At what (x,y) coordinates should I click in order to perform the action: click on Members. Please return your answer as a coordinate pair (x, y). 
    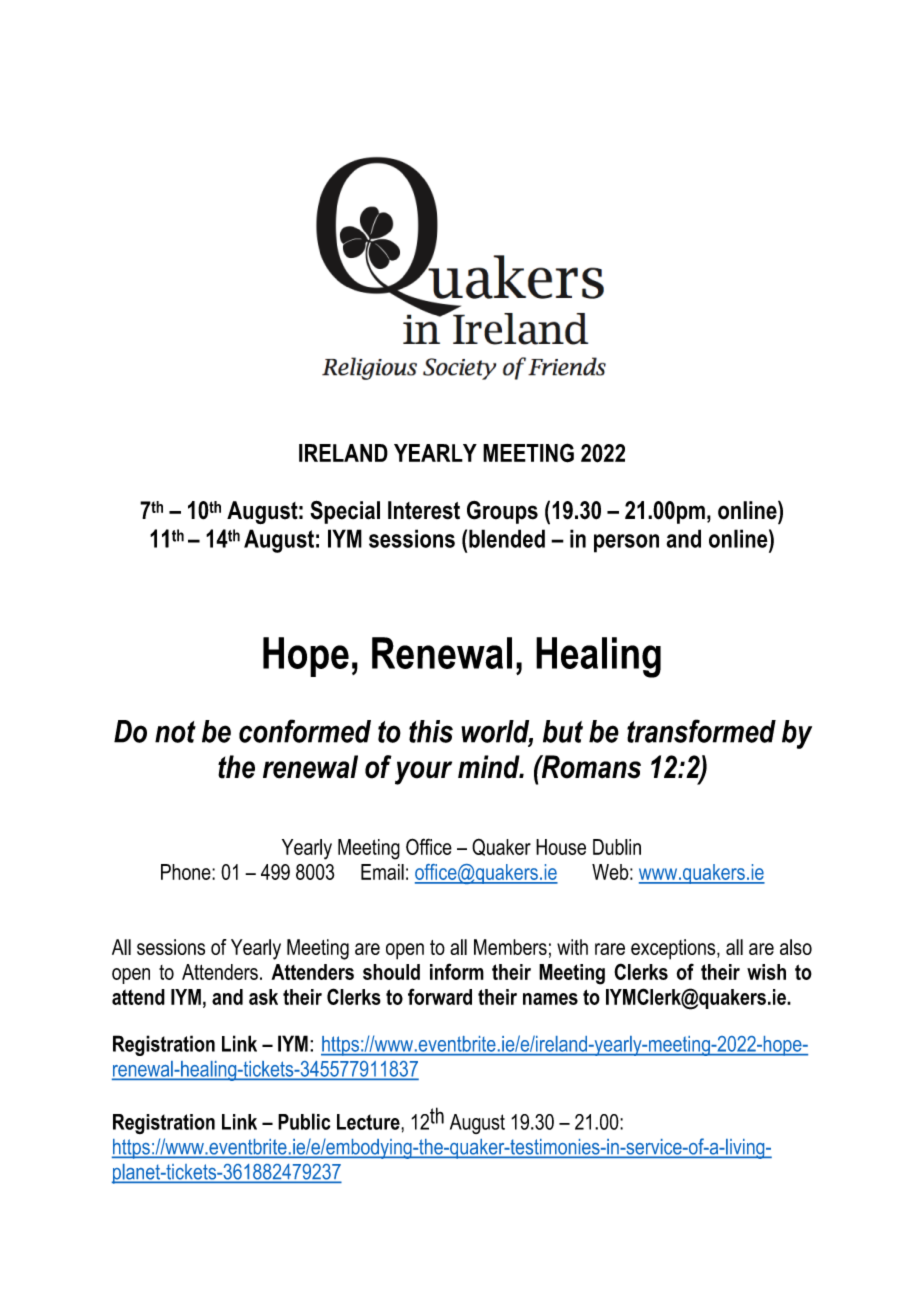
    Looking at the image, I should click on (510, 947).
